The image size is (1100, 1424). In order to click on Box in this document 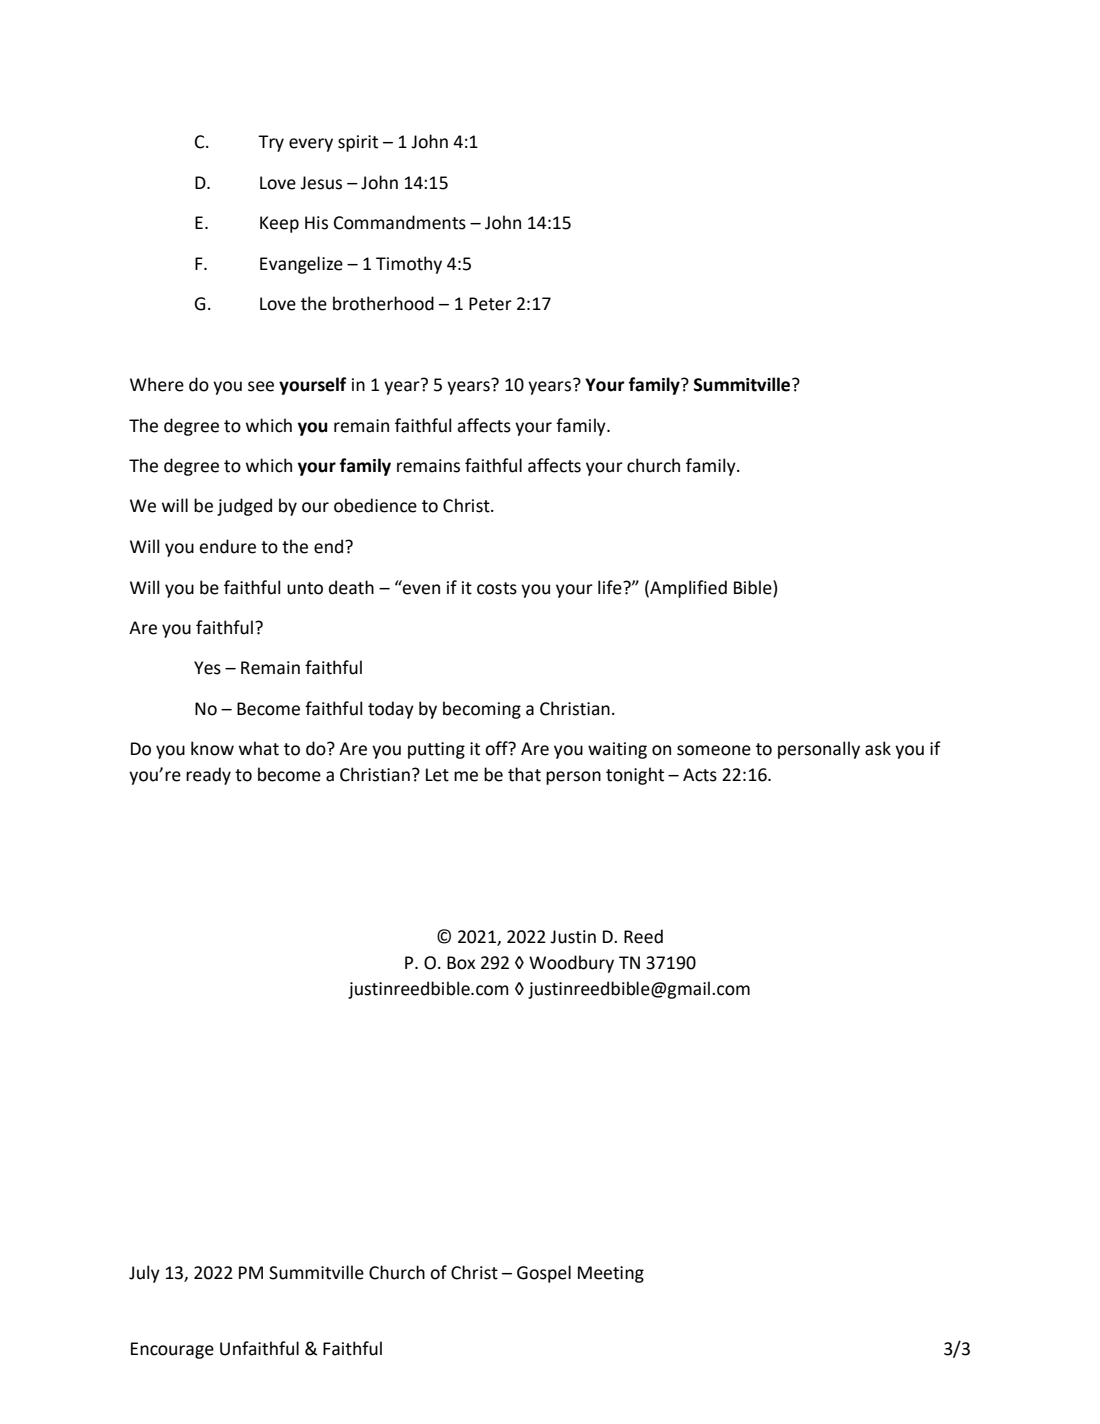, I will do `click(461, 963)`.
